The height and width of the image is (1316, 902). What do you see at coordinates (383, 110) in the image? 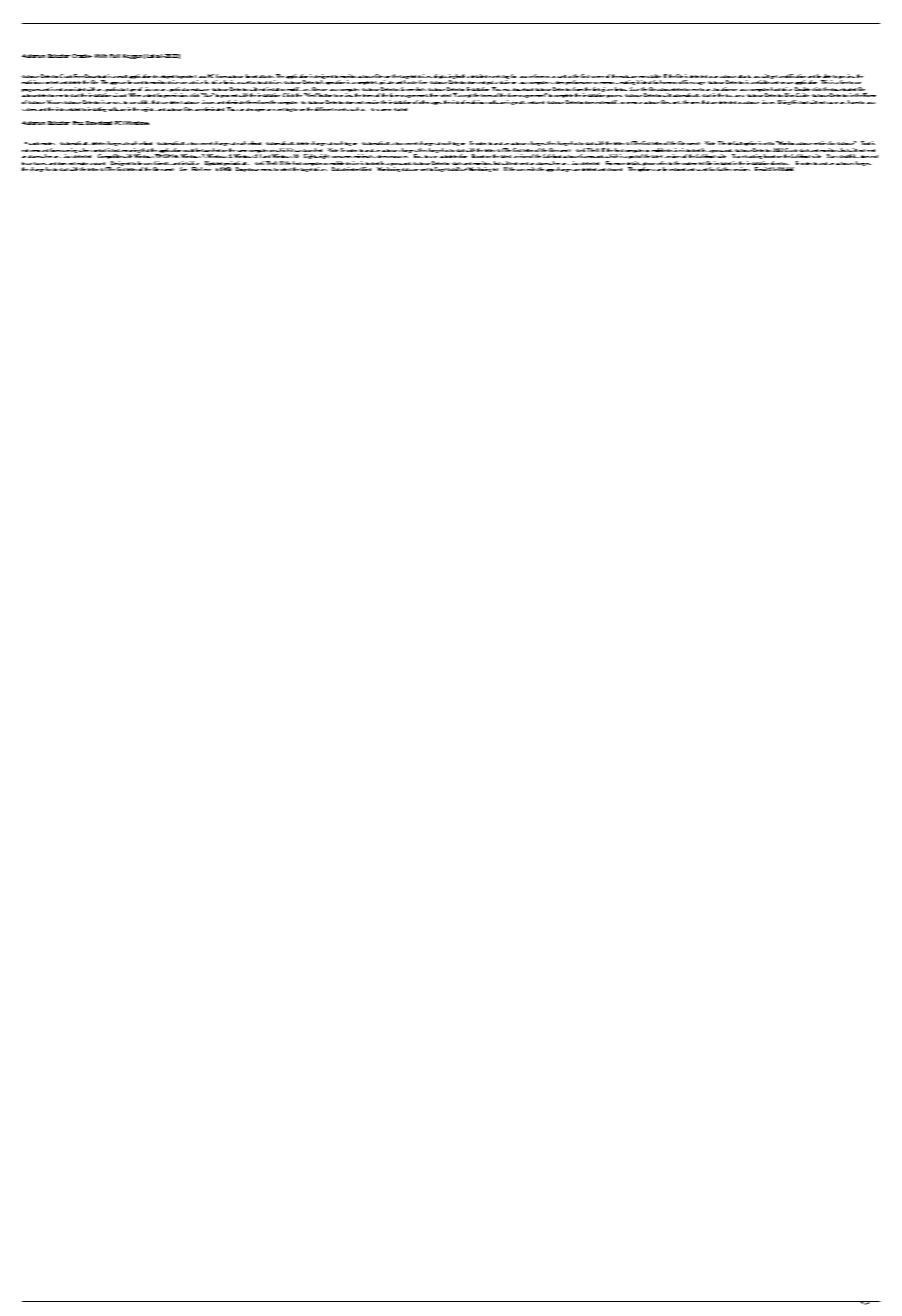
I see `scanner` at bounding box center [383, 110].
